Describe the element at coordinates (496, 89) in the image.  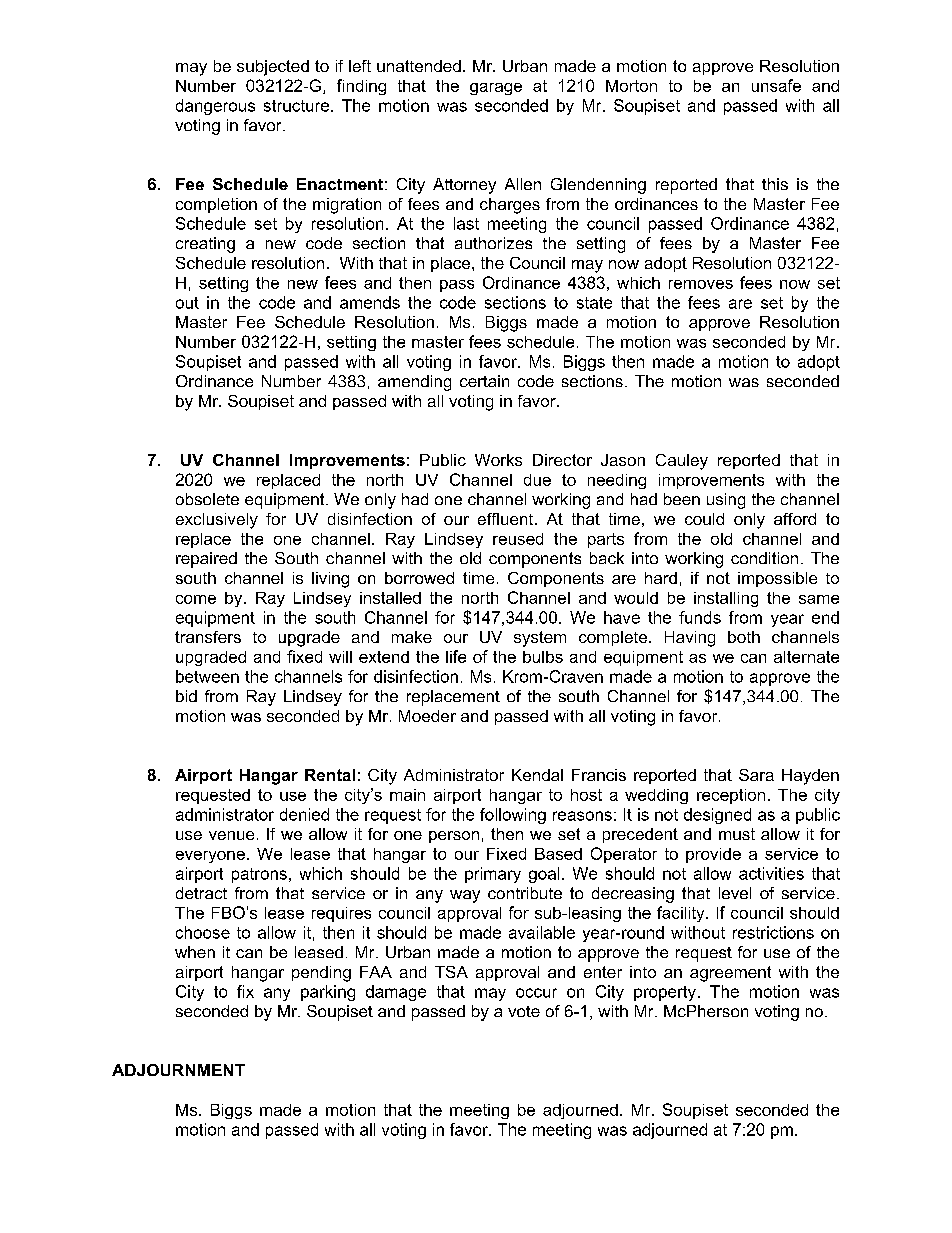
I see `garage` at that location.
